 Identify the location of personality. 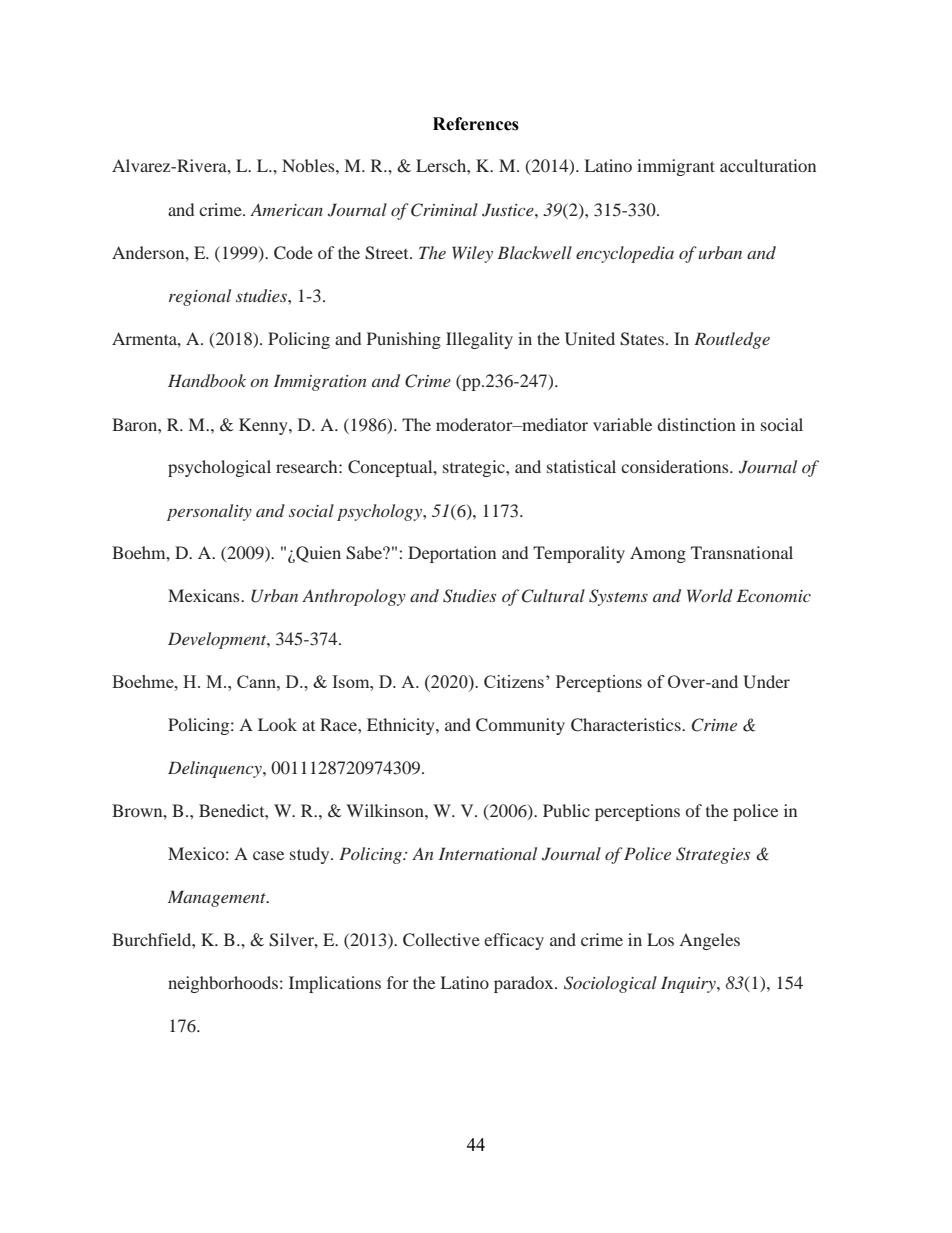
(209, 512).
